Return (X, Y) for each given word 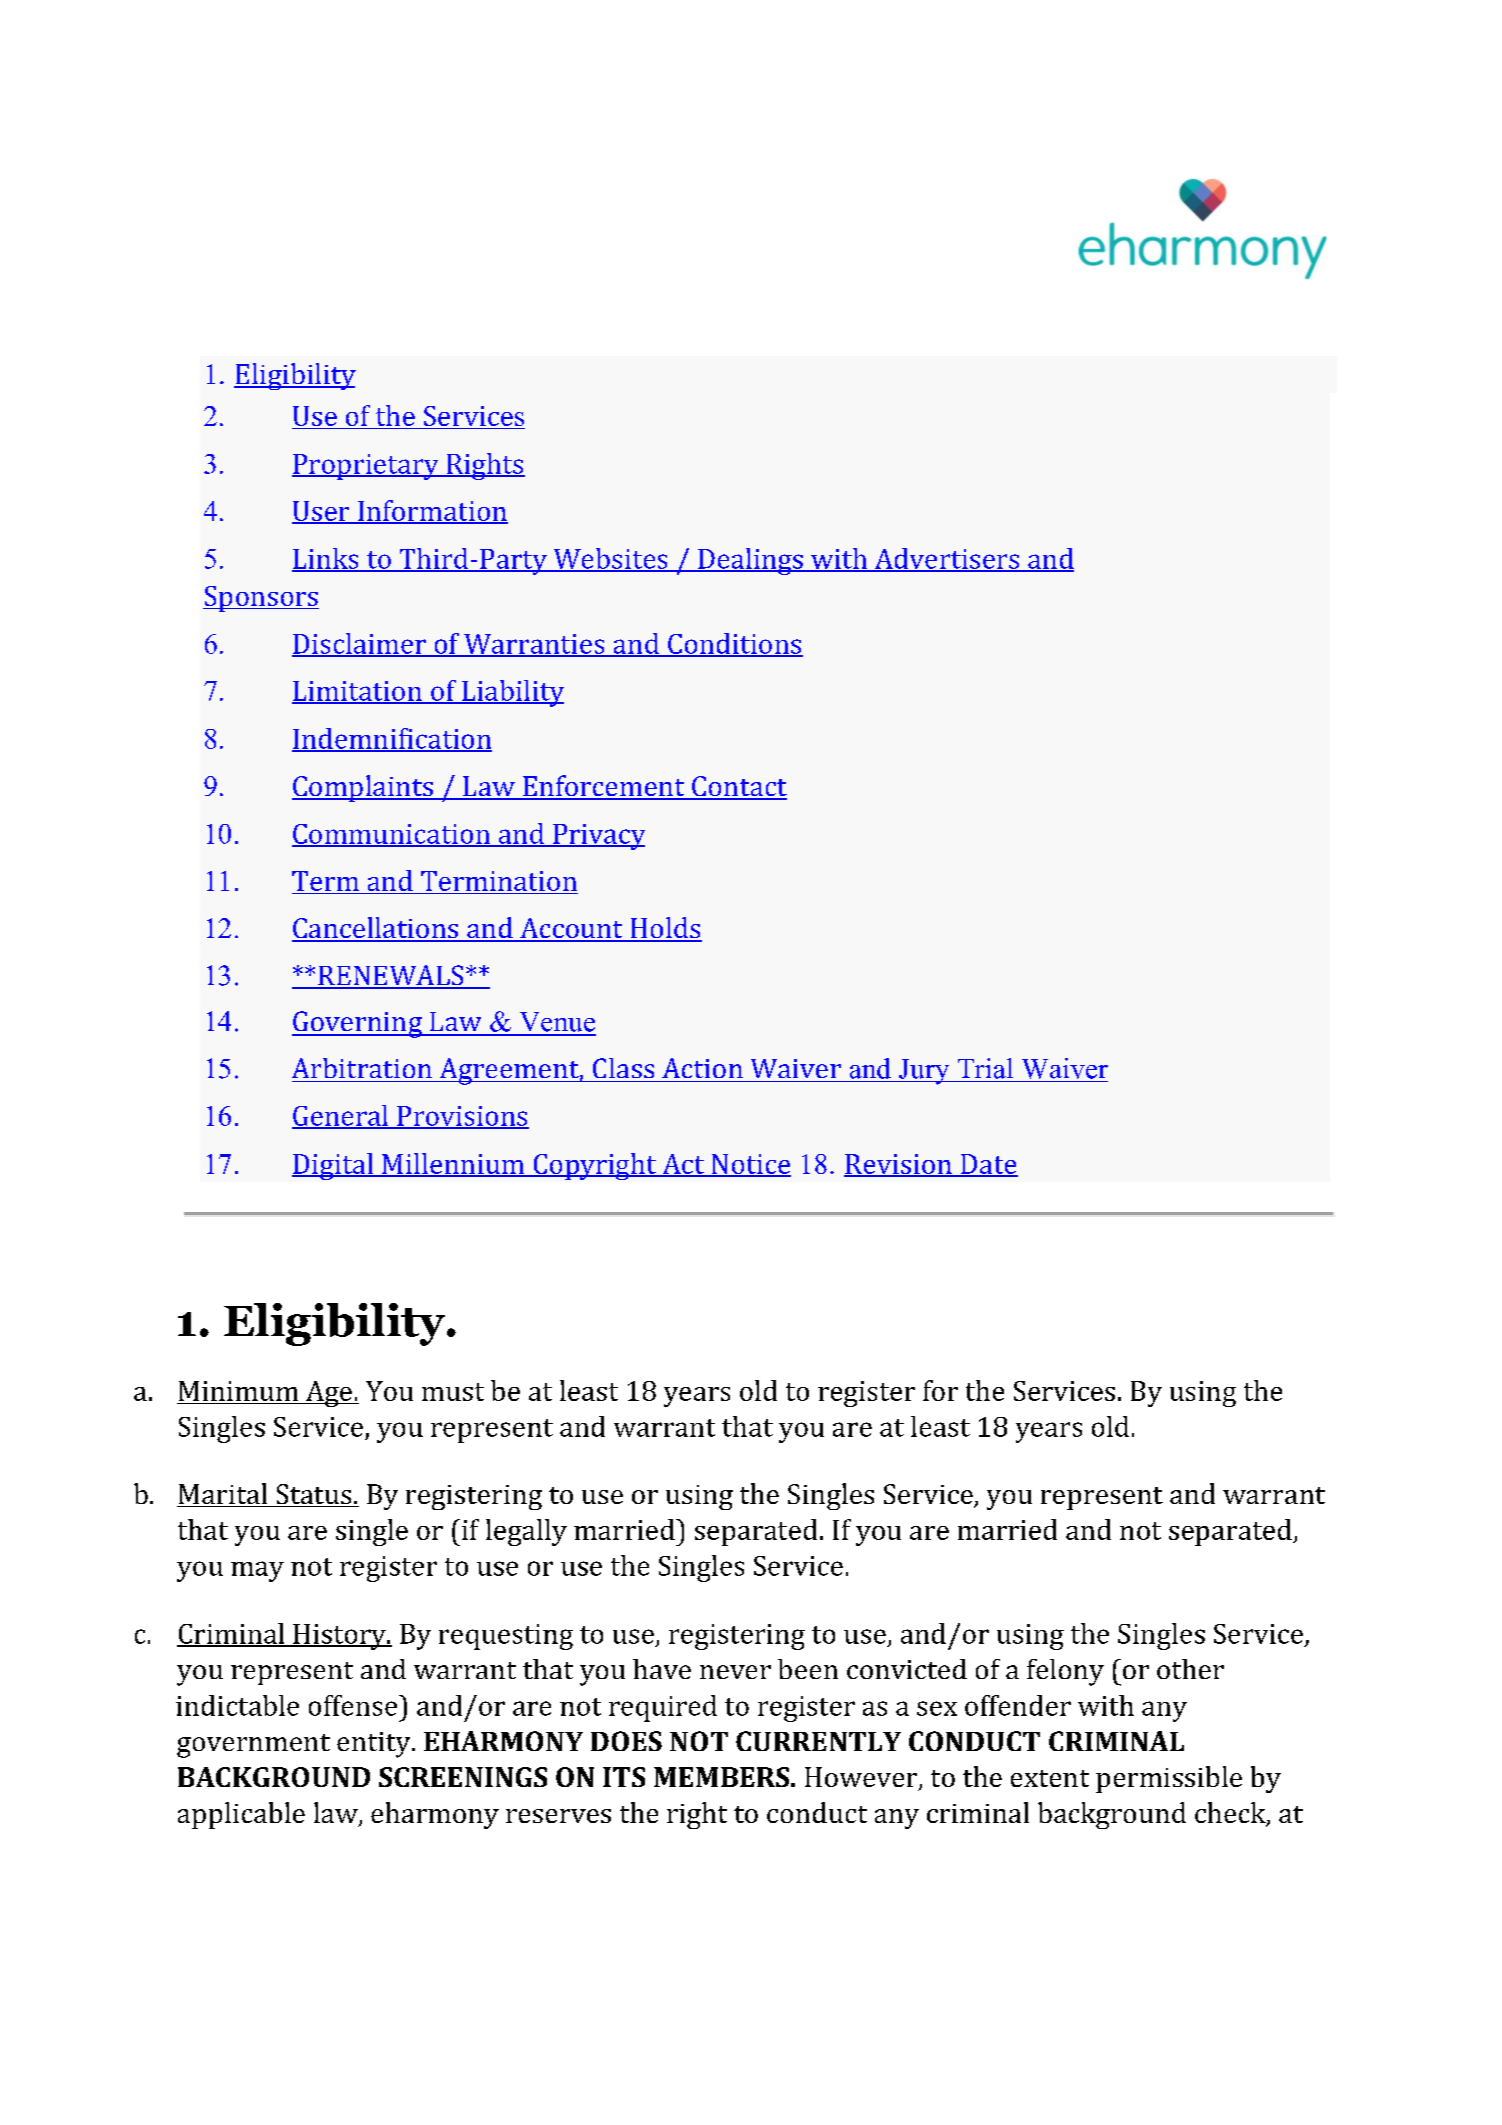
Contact (738, 787)
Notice (750, 1165)
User (322, 512)
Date (988, 1165)
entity (375, 1745)
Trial (985, 1068)
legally (526, 1532)
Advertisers (947, 559)
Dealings (750, 561)
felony (1065, 1672)
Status (314, 1495)
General (341, 1116)
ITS (624, 1777)
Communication (392, 835)
